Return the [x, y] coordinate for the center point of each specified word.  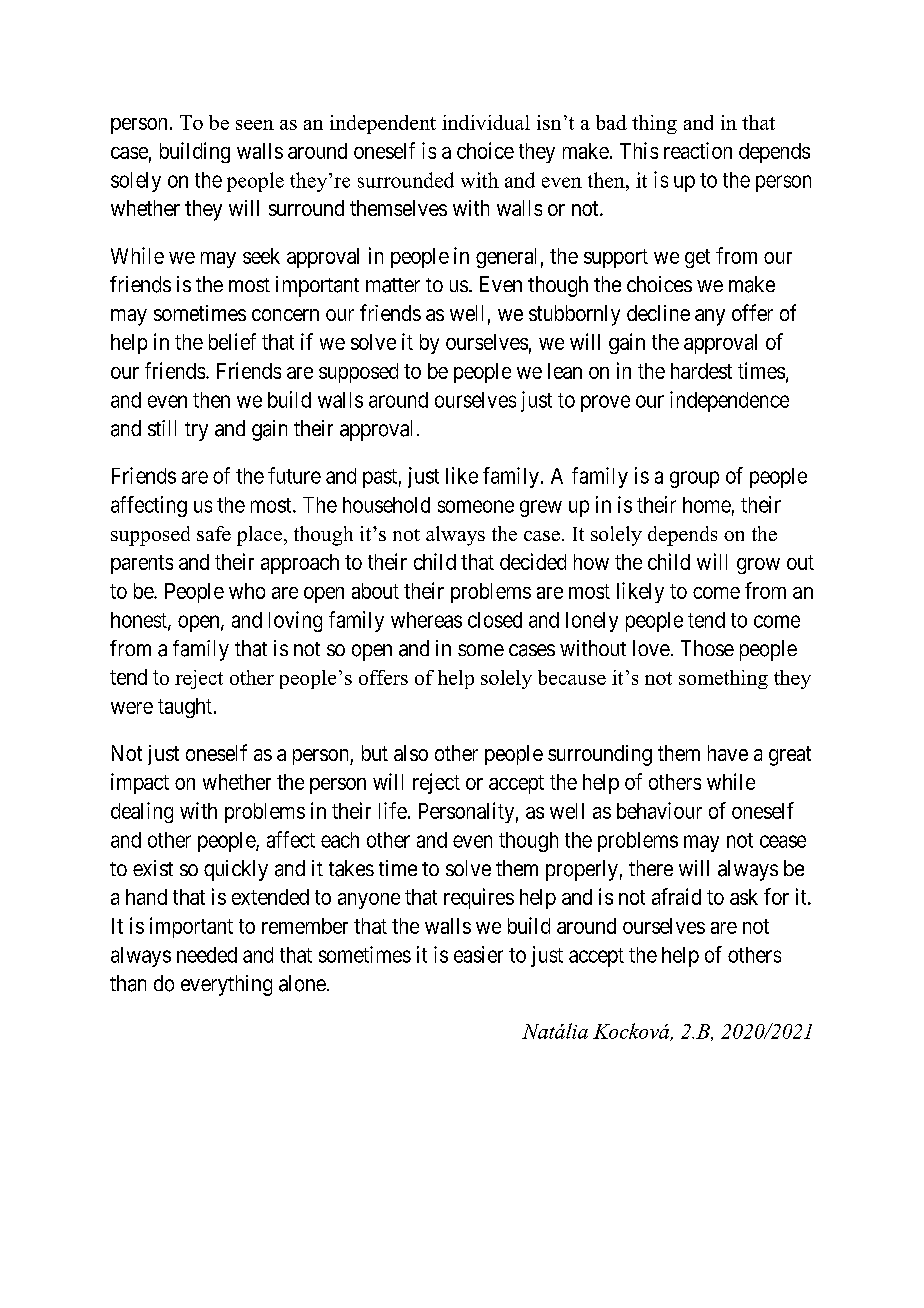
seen [255, 125]
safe [214, 533]
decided [533, 561]
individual [486, 122]
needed [207, 955]
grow [758, 566]
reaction [698, 150]
